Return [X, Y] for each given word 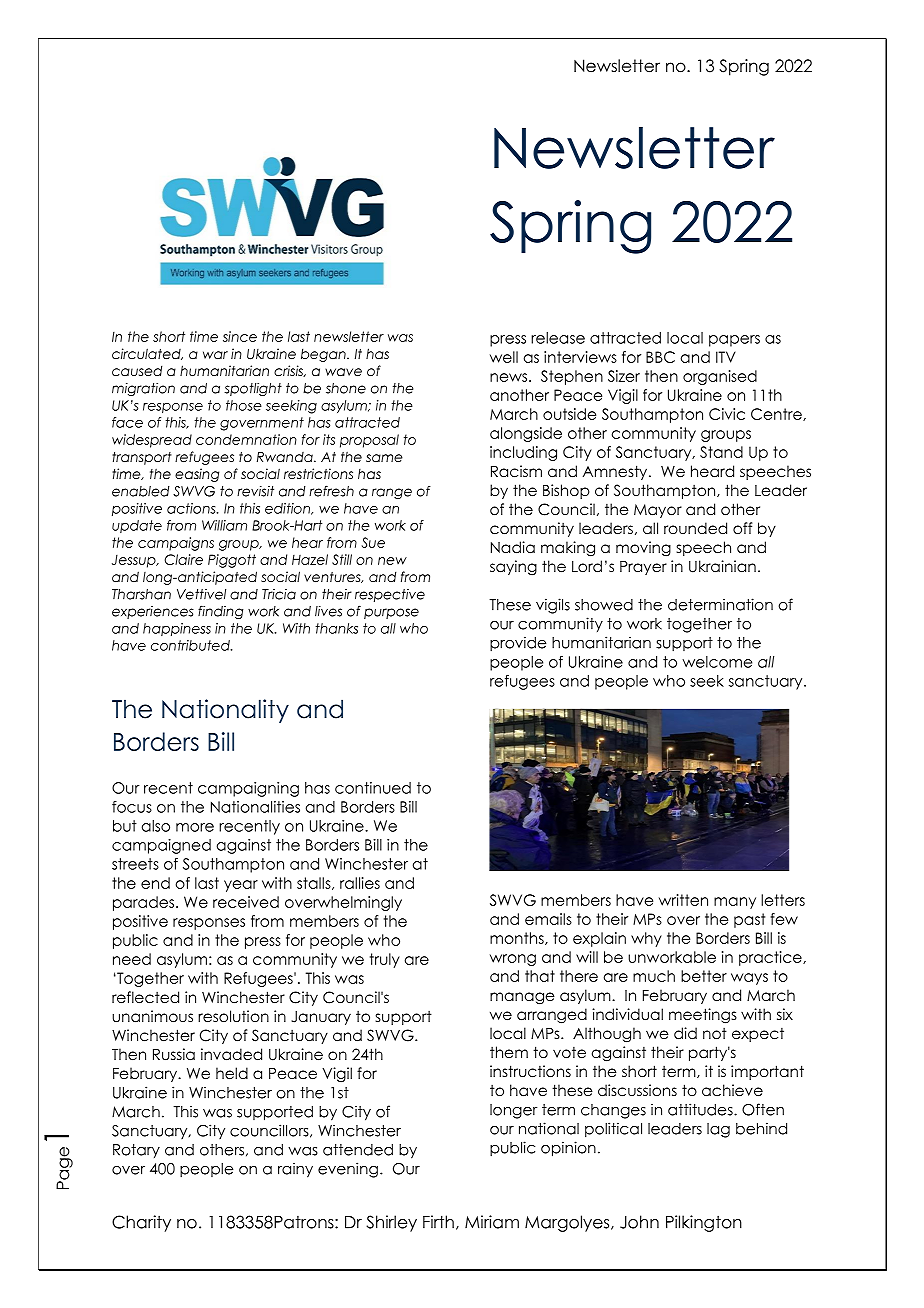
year [241, 886]
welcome [717, 662]
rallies [360, 883]
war [215, 355]
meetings [703, 1016]
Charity [141, 1223]
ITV [726, 357]
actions [192, 508]
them [509, 1052]
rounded [695, 528]
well [504, 357]
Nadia [513, 547]
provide [518, 644]
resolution [233, 1016]
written [683, 900]
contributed [191, 645]
